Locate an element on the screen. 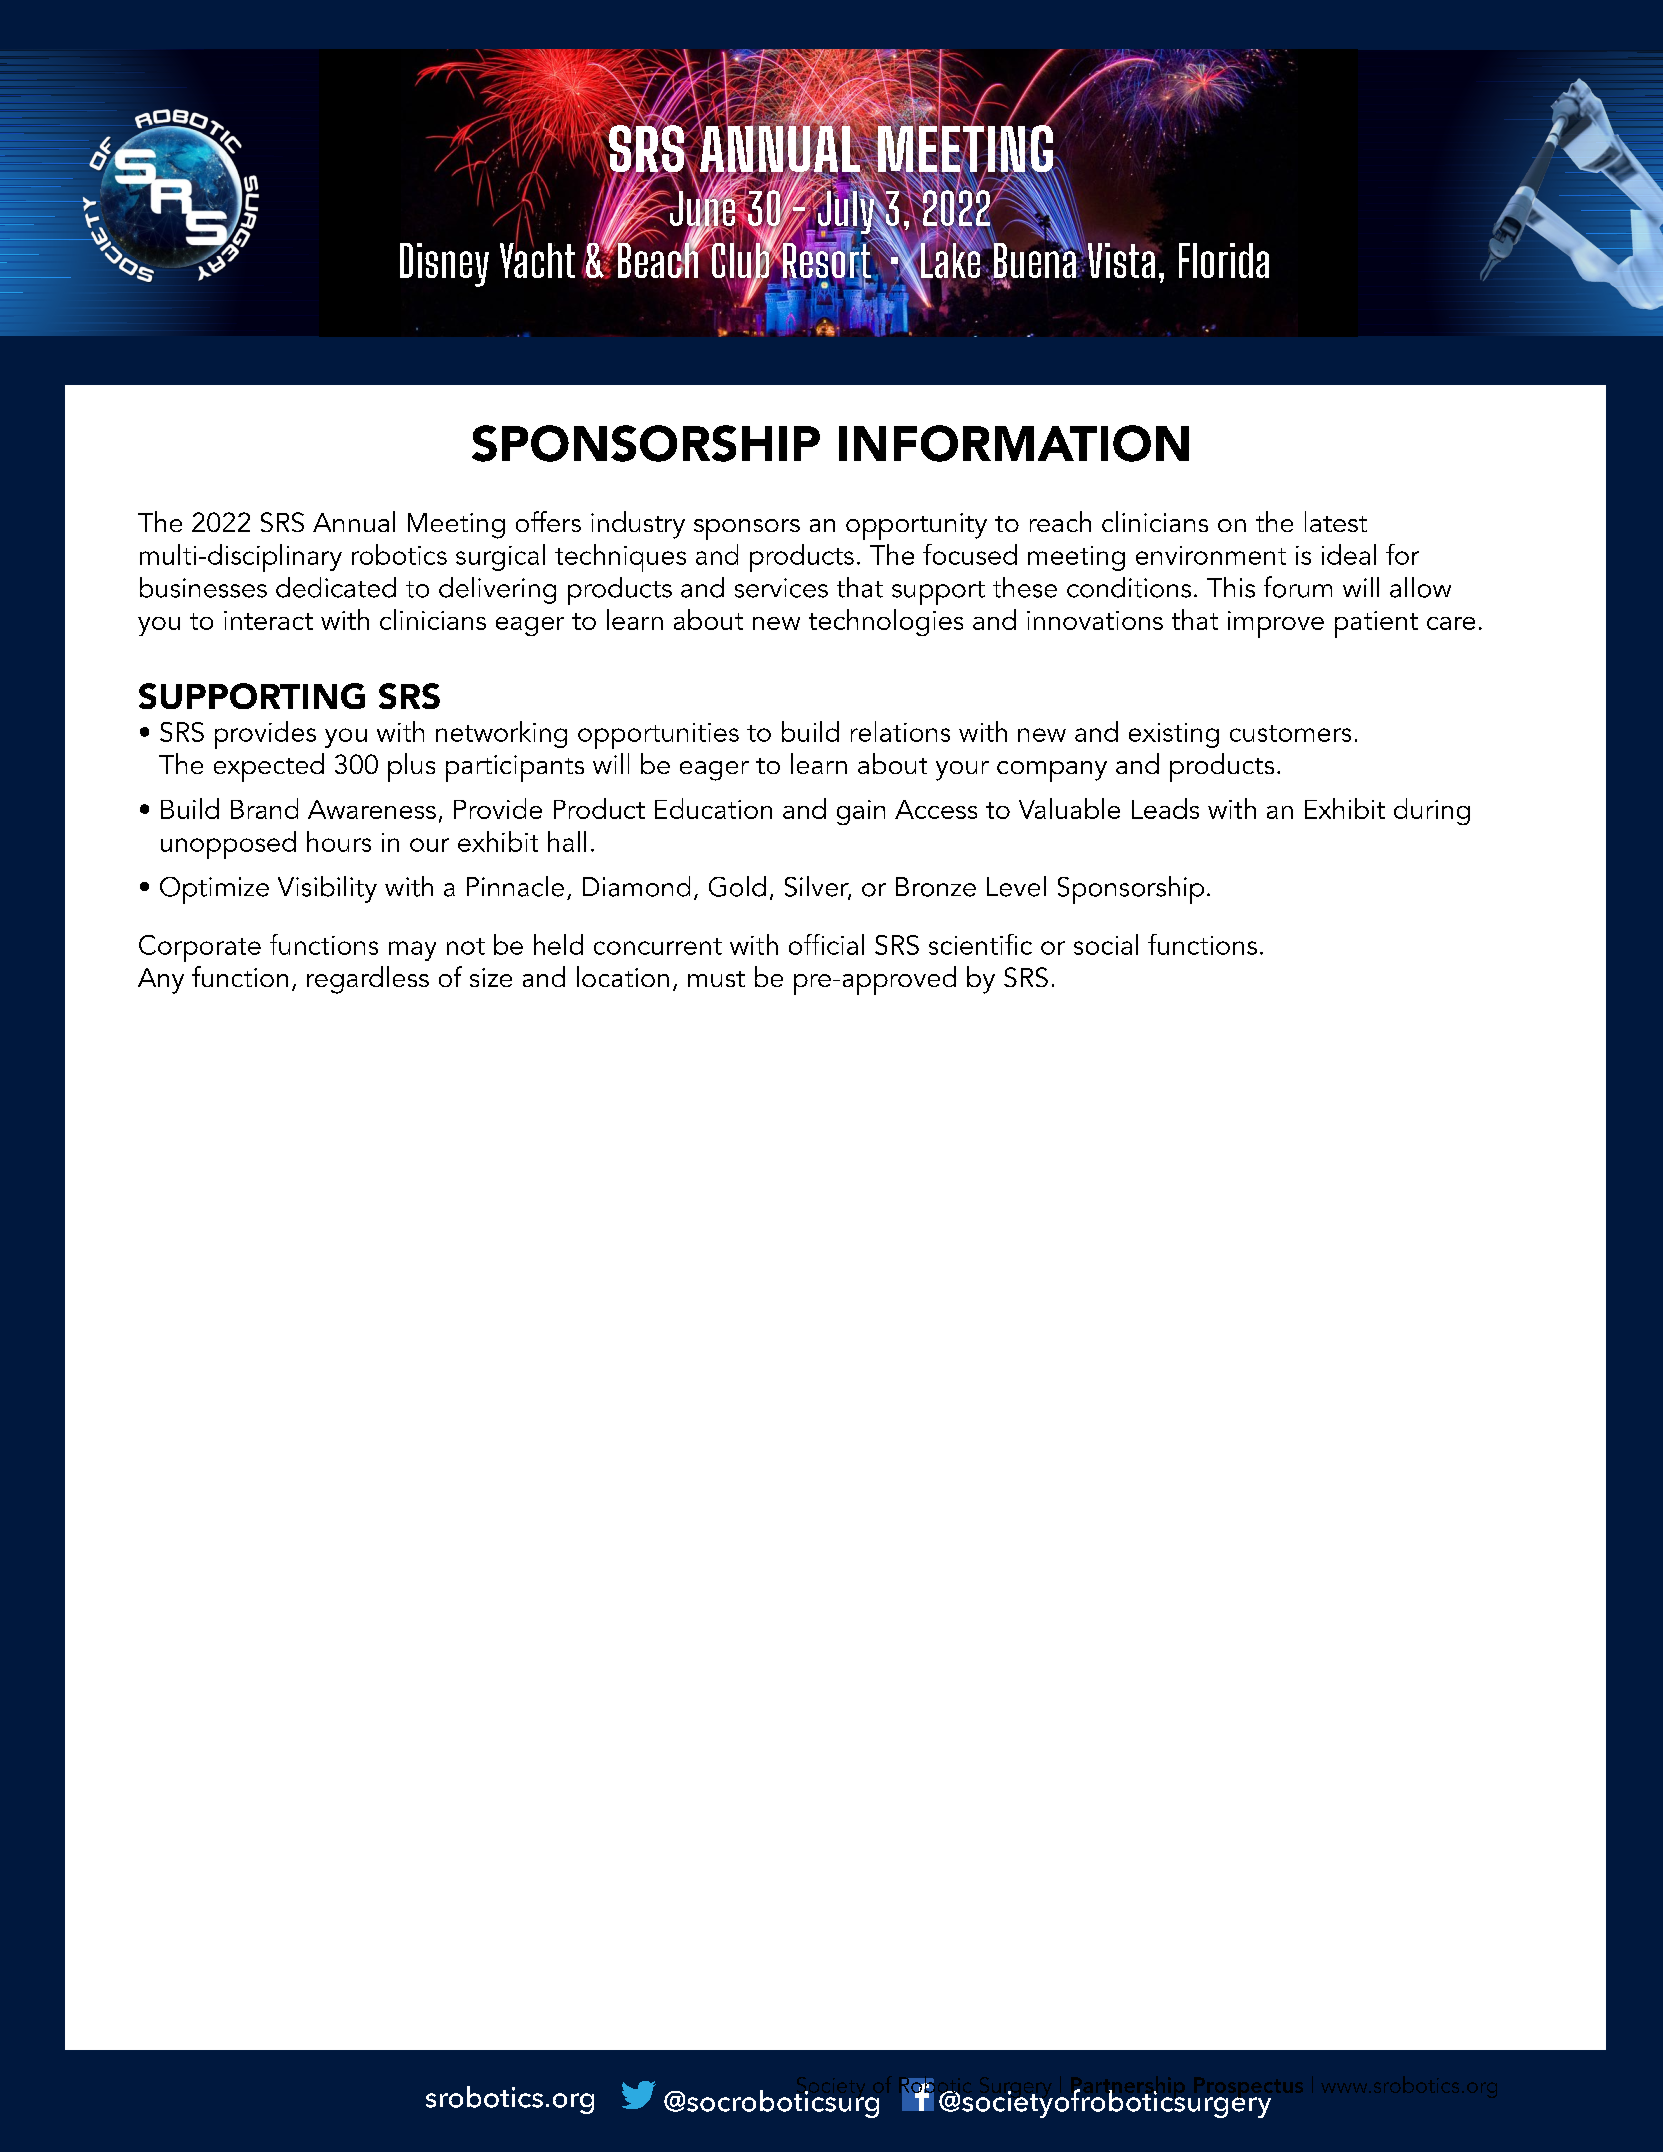 This screenshot has width=1663, height=2152. improve is located at coordinates (1276, 624).
